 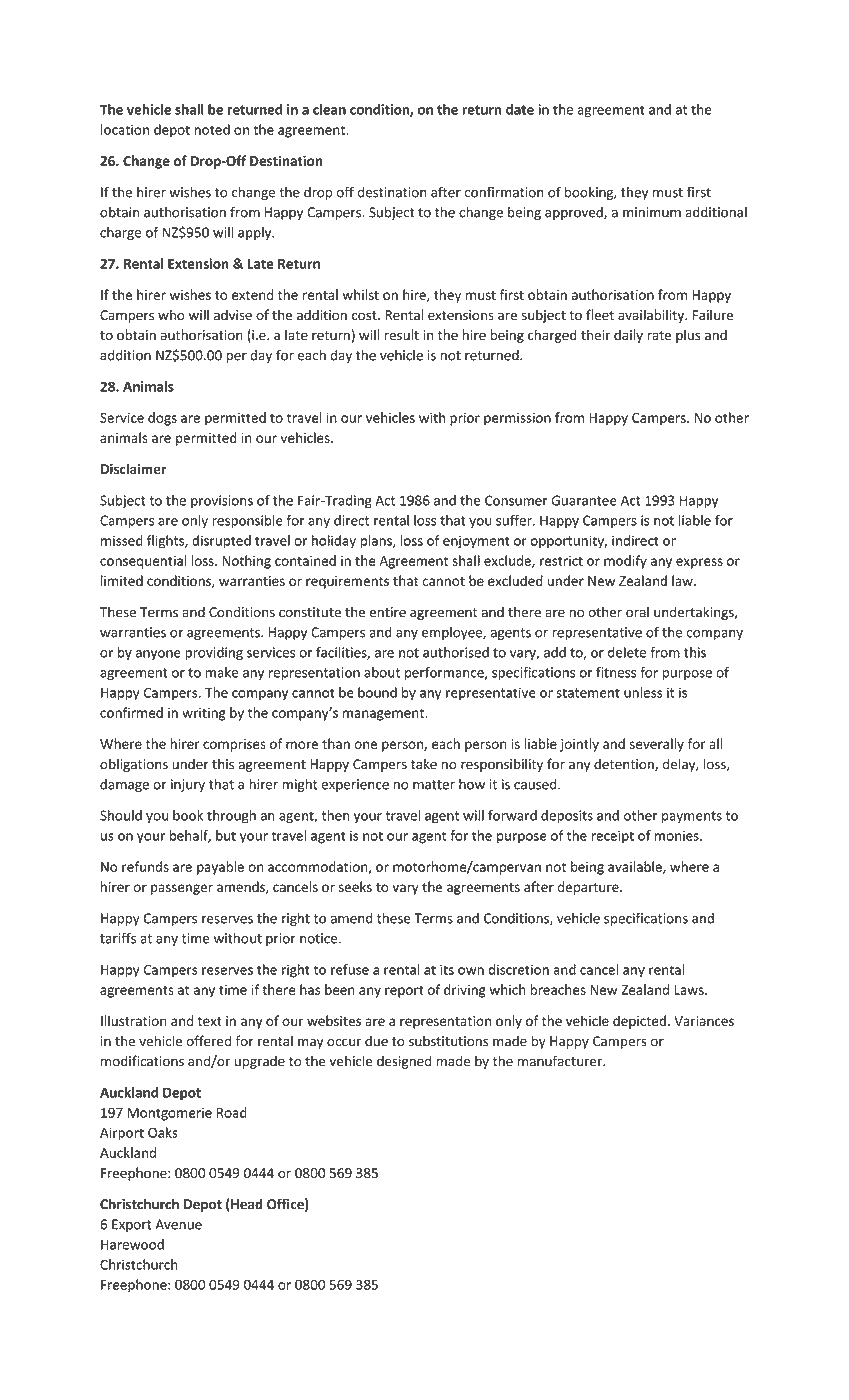 What do you see at coordinates (355, 886) in the image?
I see `seeks` at bounding box center [355, 886].
